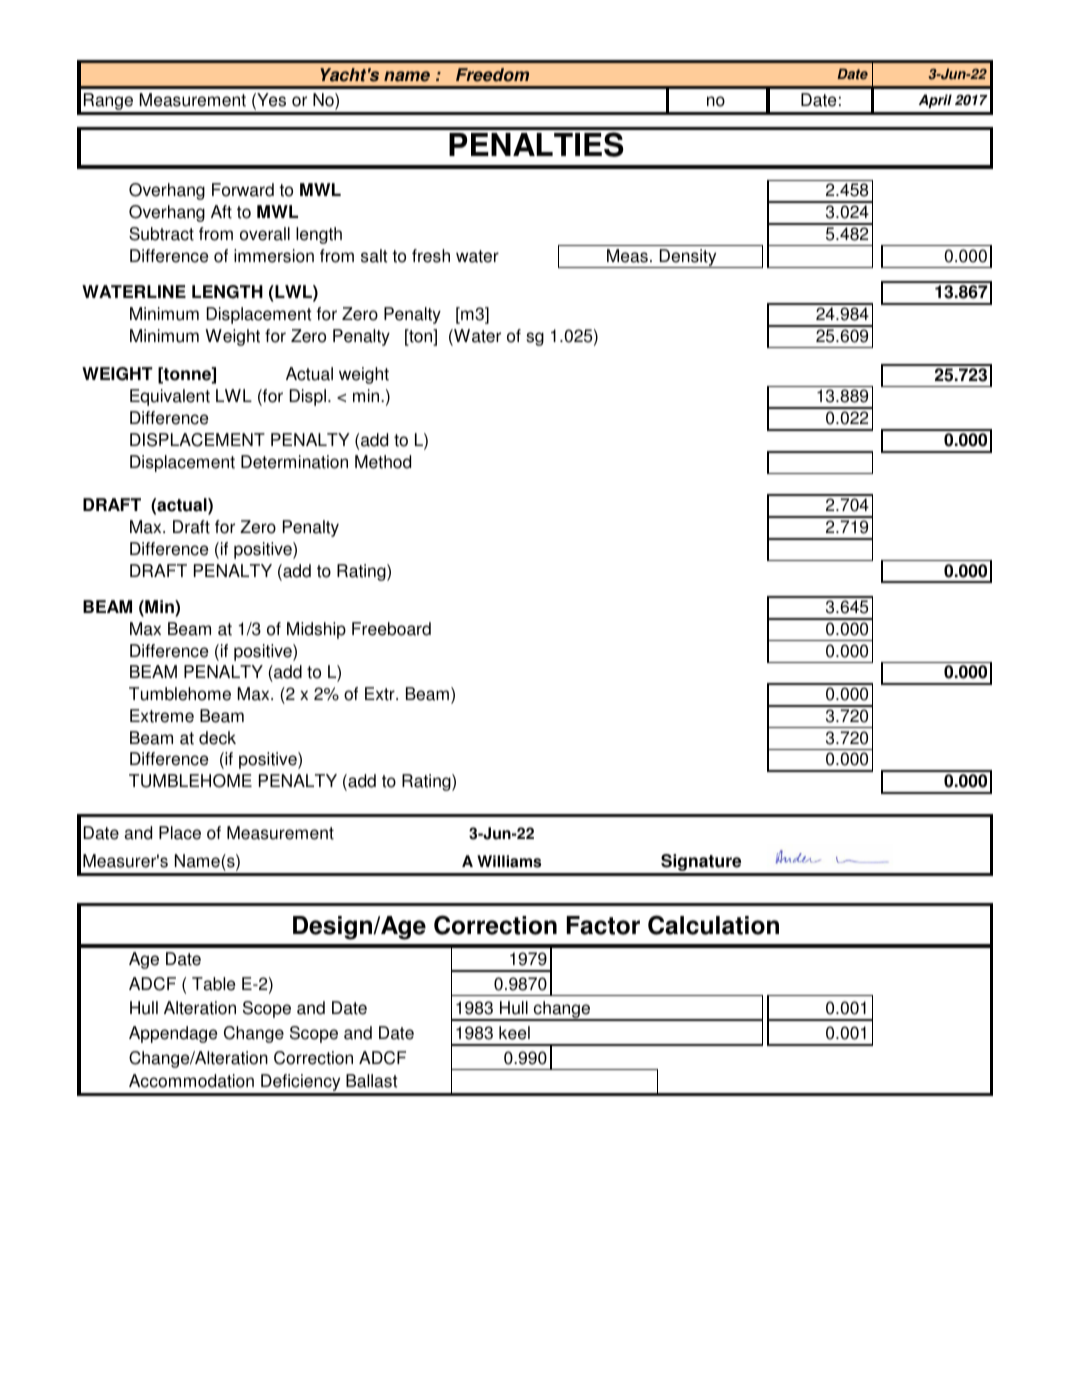  I want to click on keel, so click(514, 1033).
